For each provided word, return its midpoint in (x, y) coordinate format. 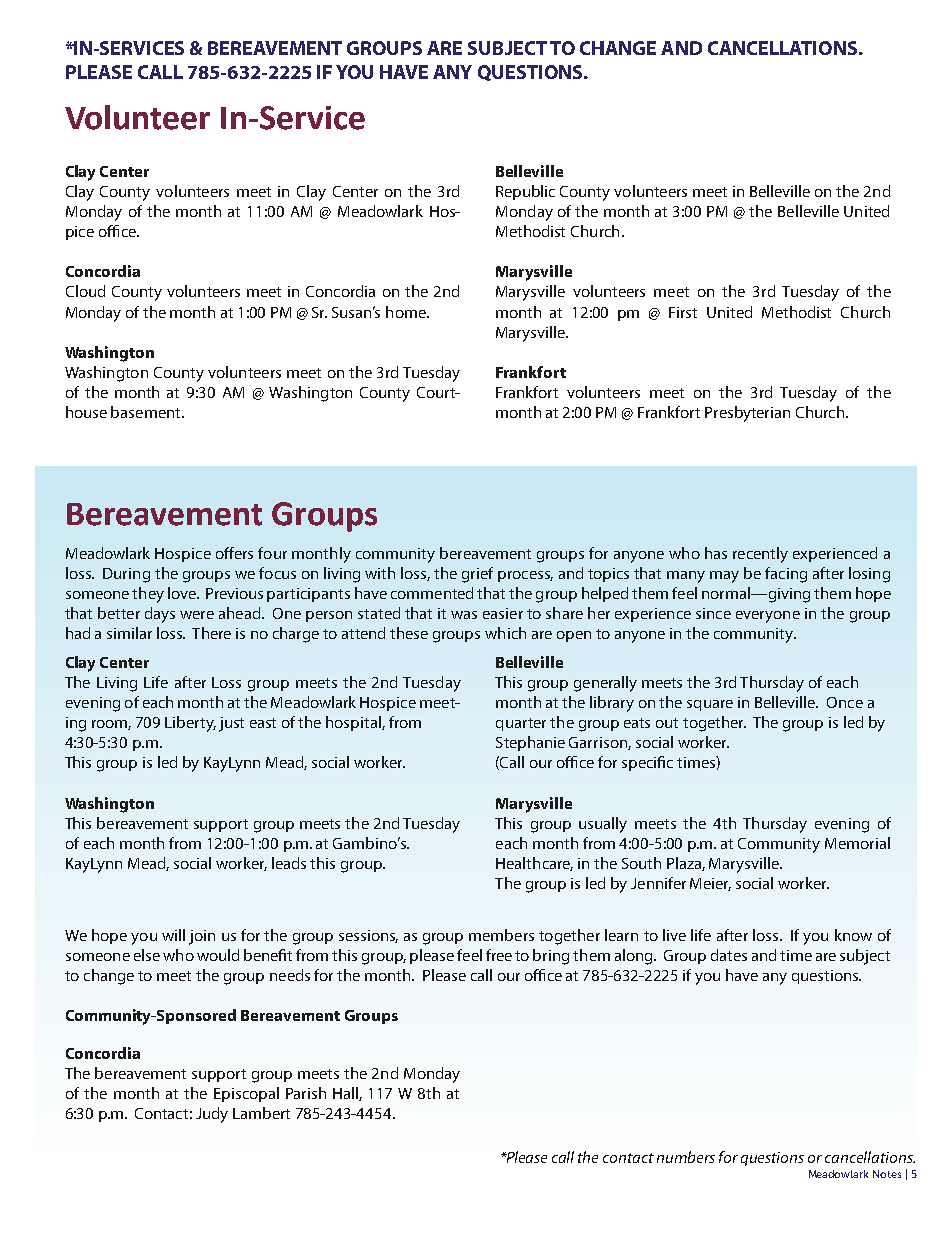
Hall (346, 1094)
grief (477, 575)
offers (234, 553)
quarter (521, 724)
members (501, 935)
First (683, 312)
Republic (525, 192)
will (173, 935)
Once (845, 702)
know (853, 935)
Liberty (190, 724)
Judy (212, 1115)
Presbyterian (747, 414)
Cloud (85, 291)
